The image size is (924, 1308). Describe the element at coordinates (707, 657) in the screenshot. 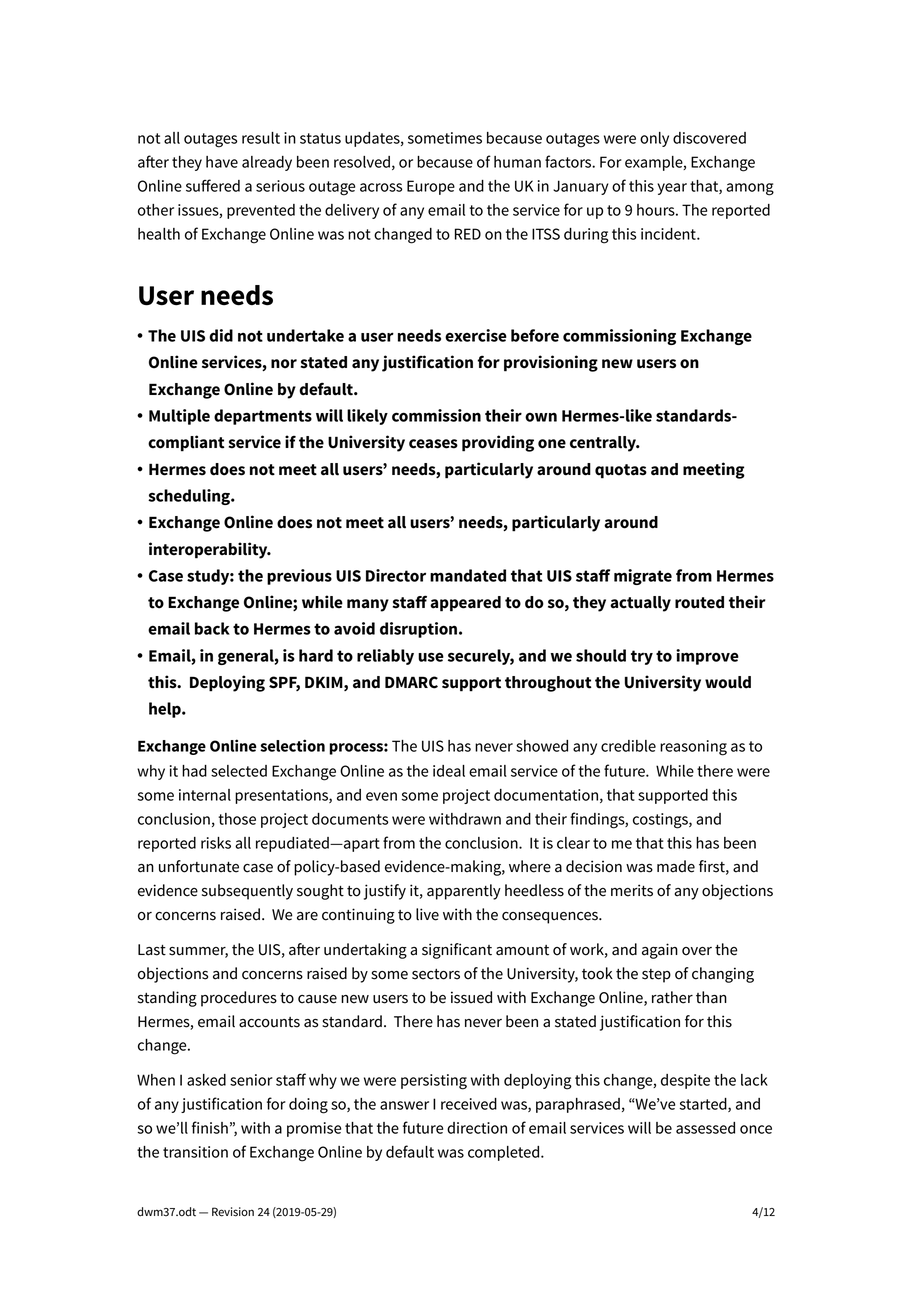

I see `improve` at that location.
